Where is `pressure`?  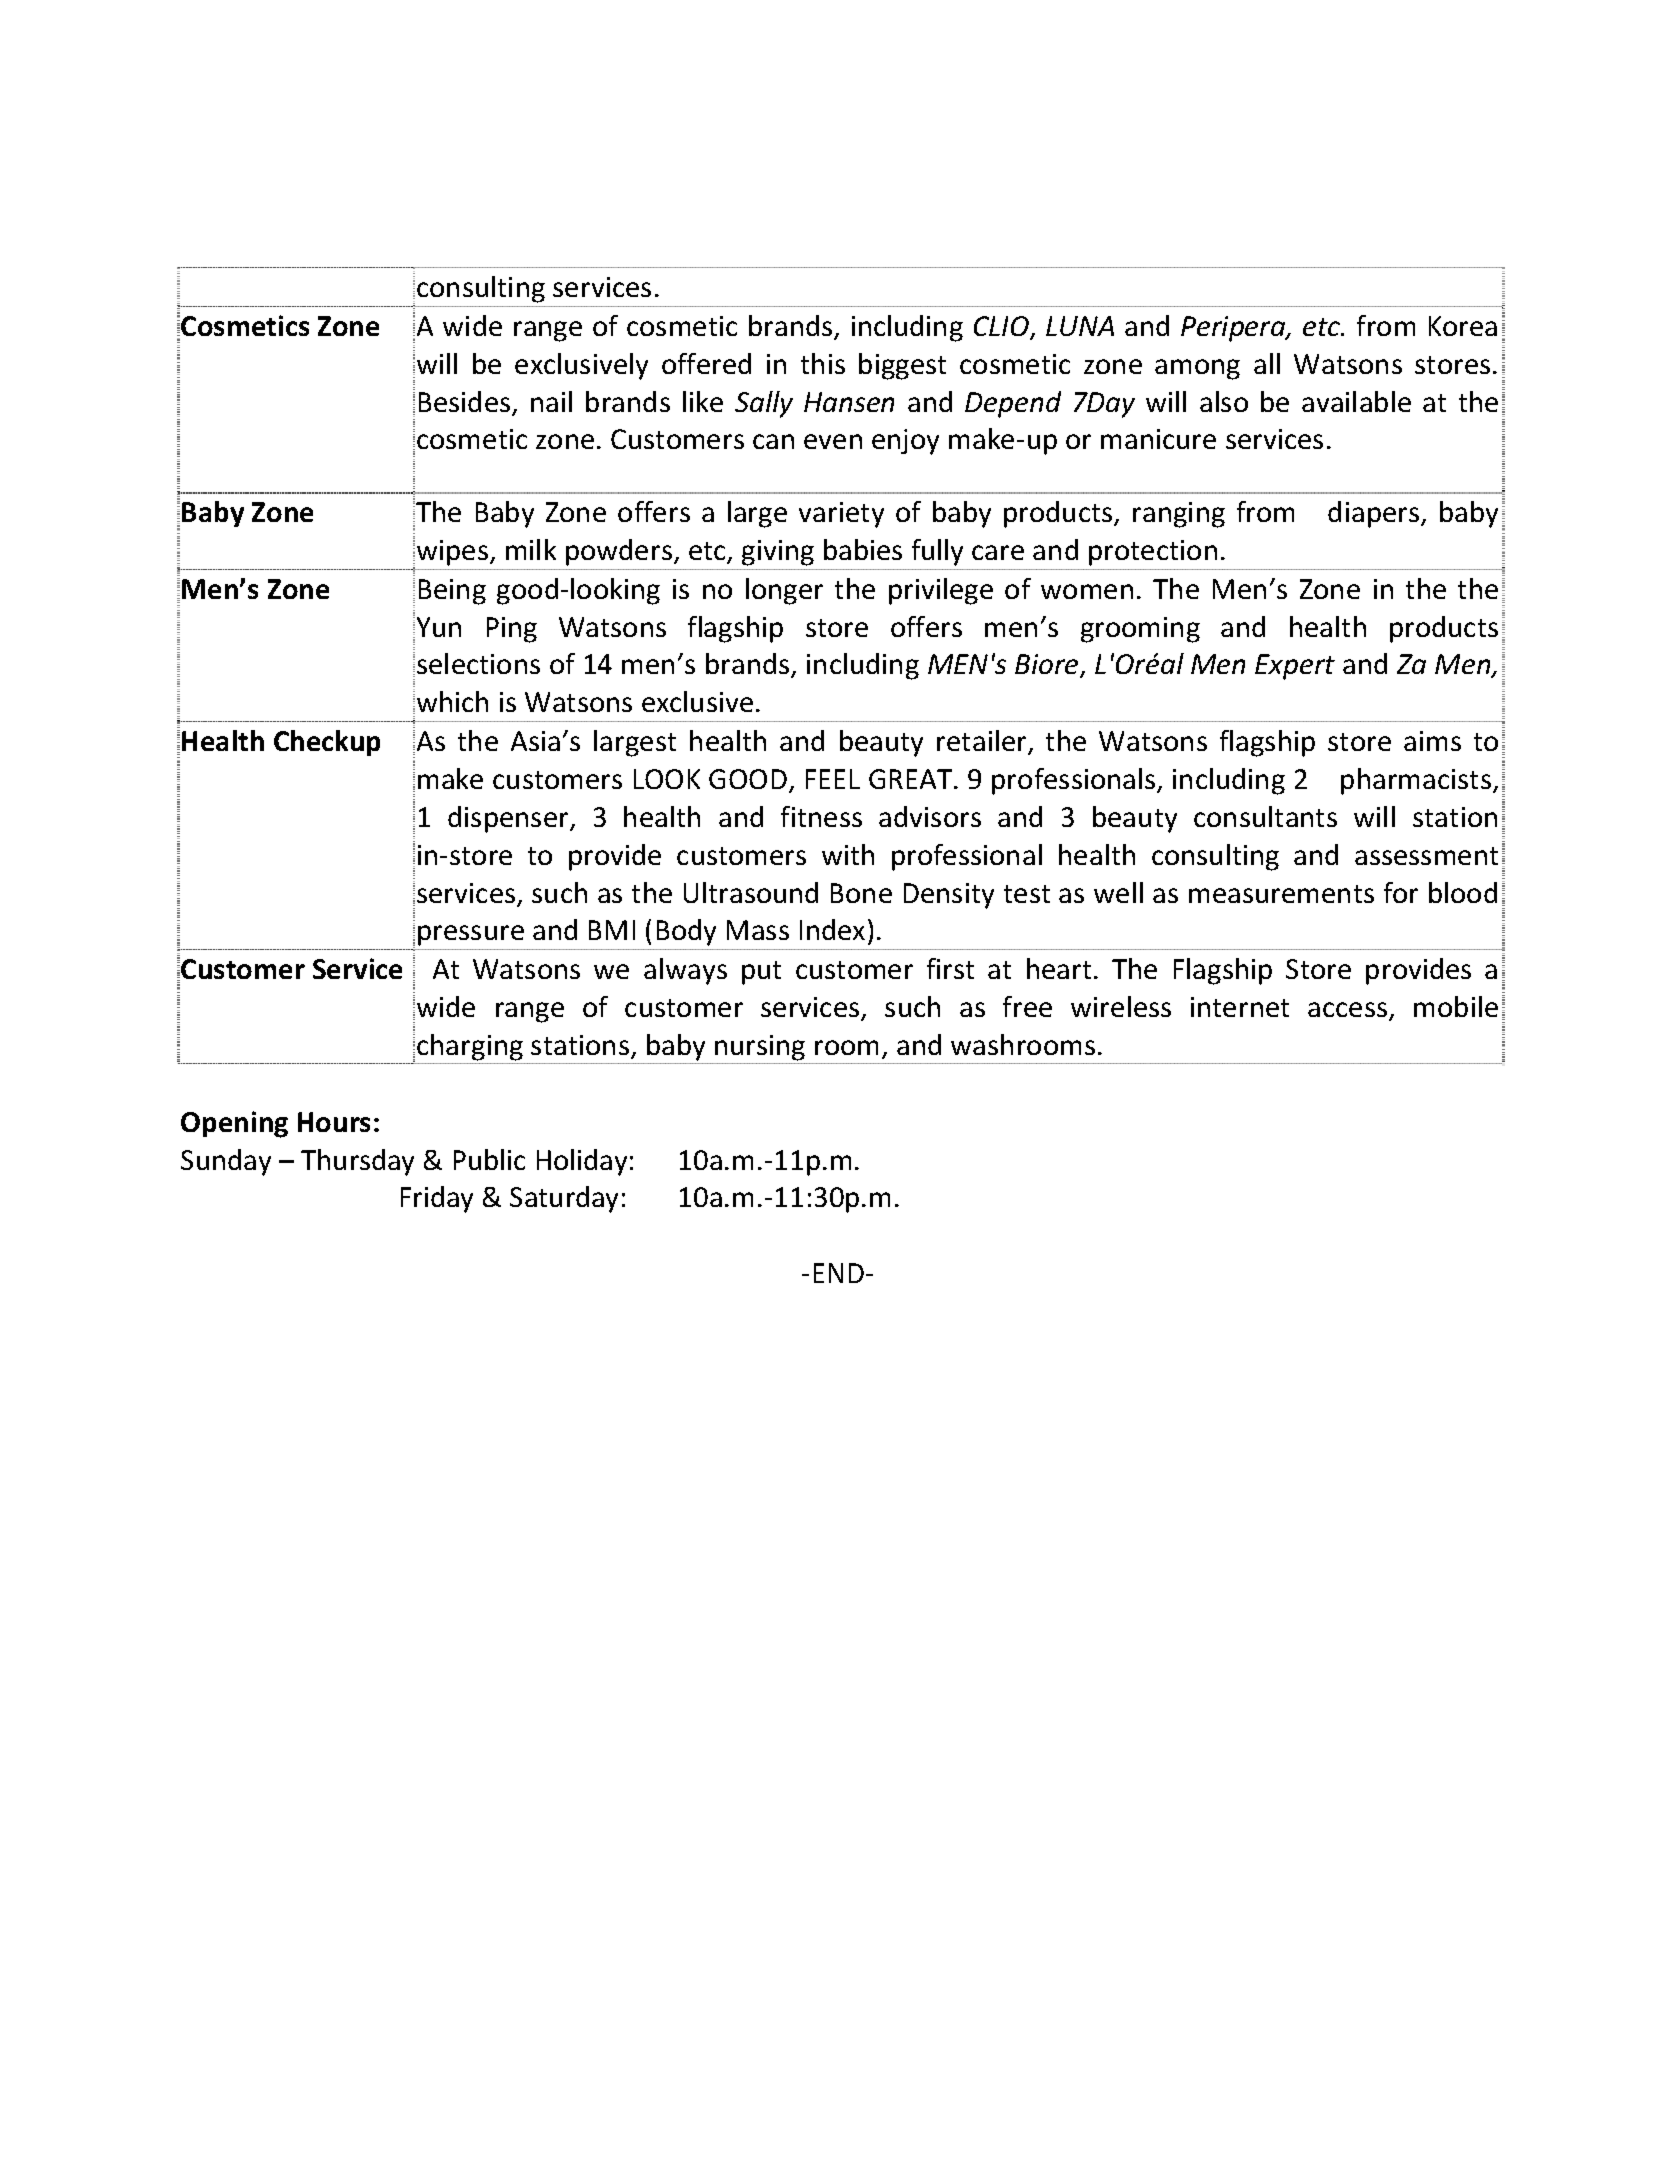
pressure is located at coordinates (471, 935).
